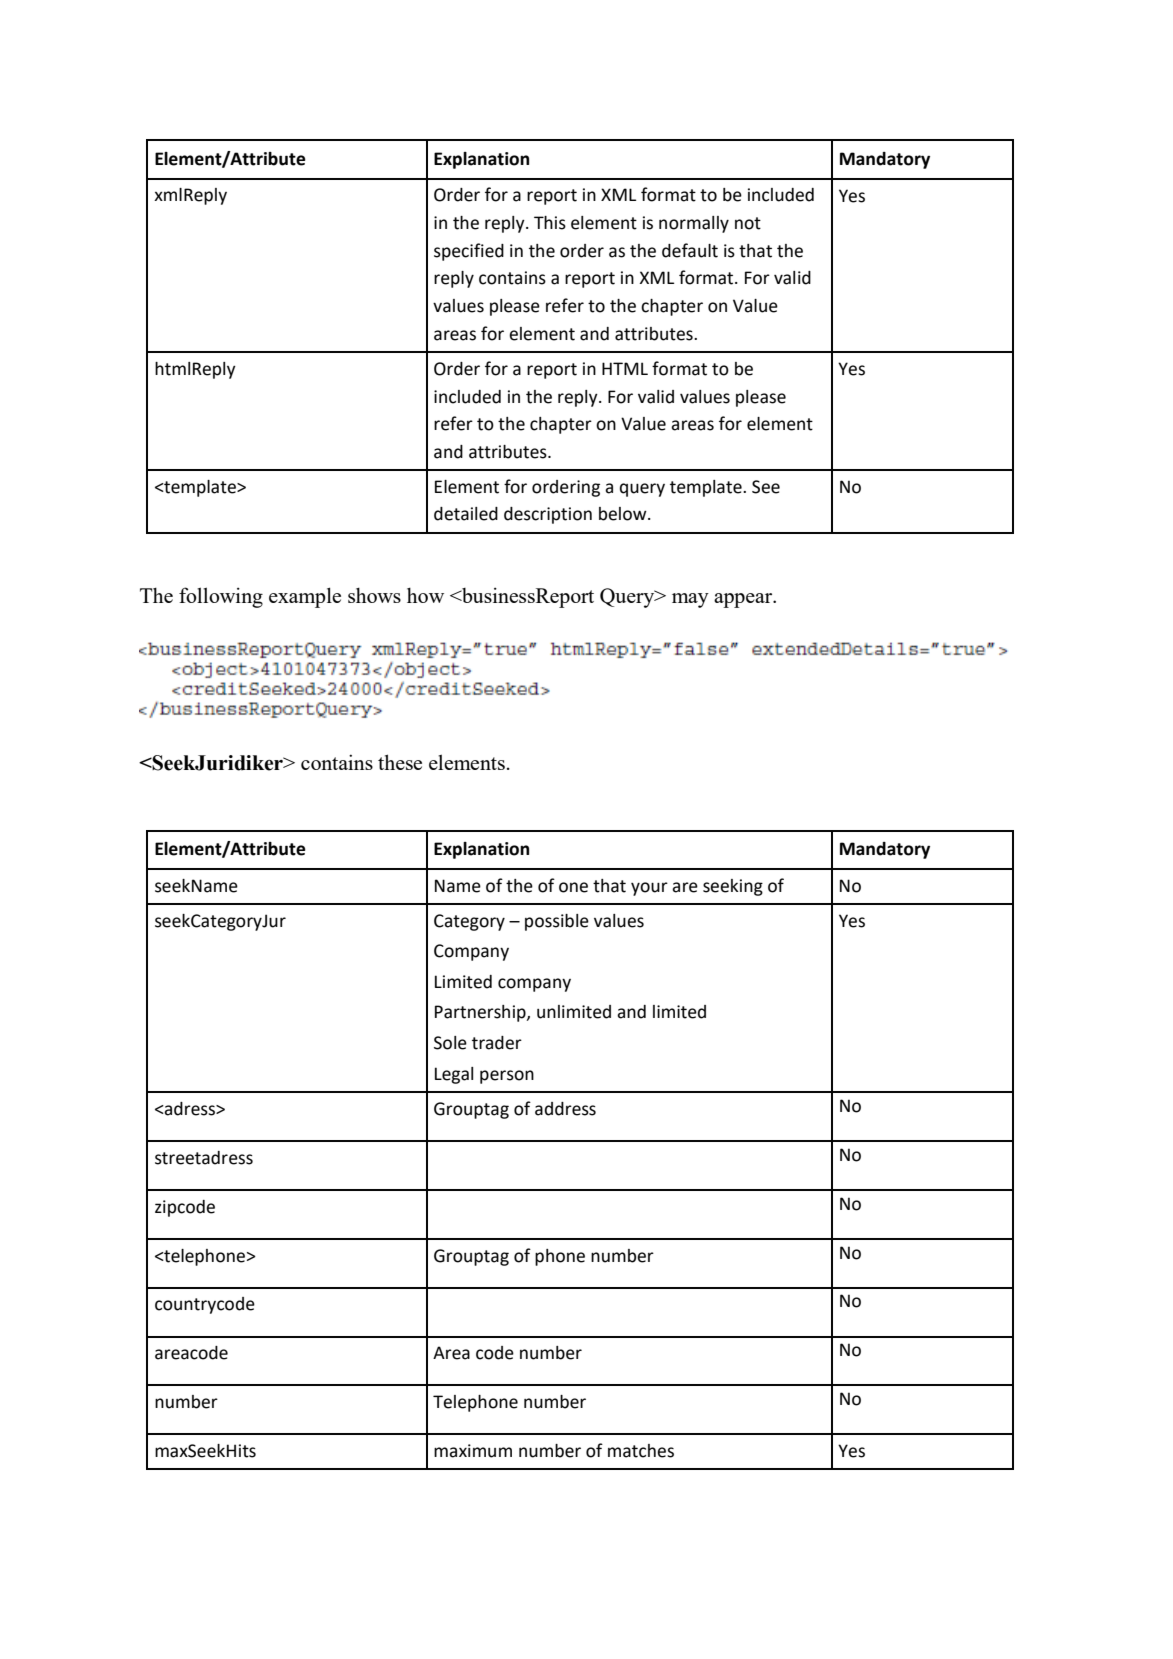  What do you see at coordinates (305, 597) in the screenshot?
I see `example` at bounding box center [305, 597].
